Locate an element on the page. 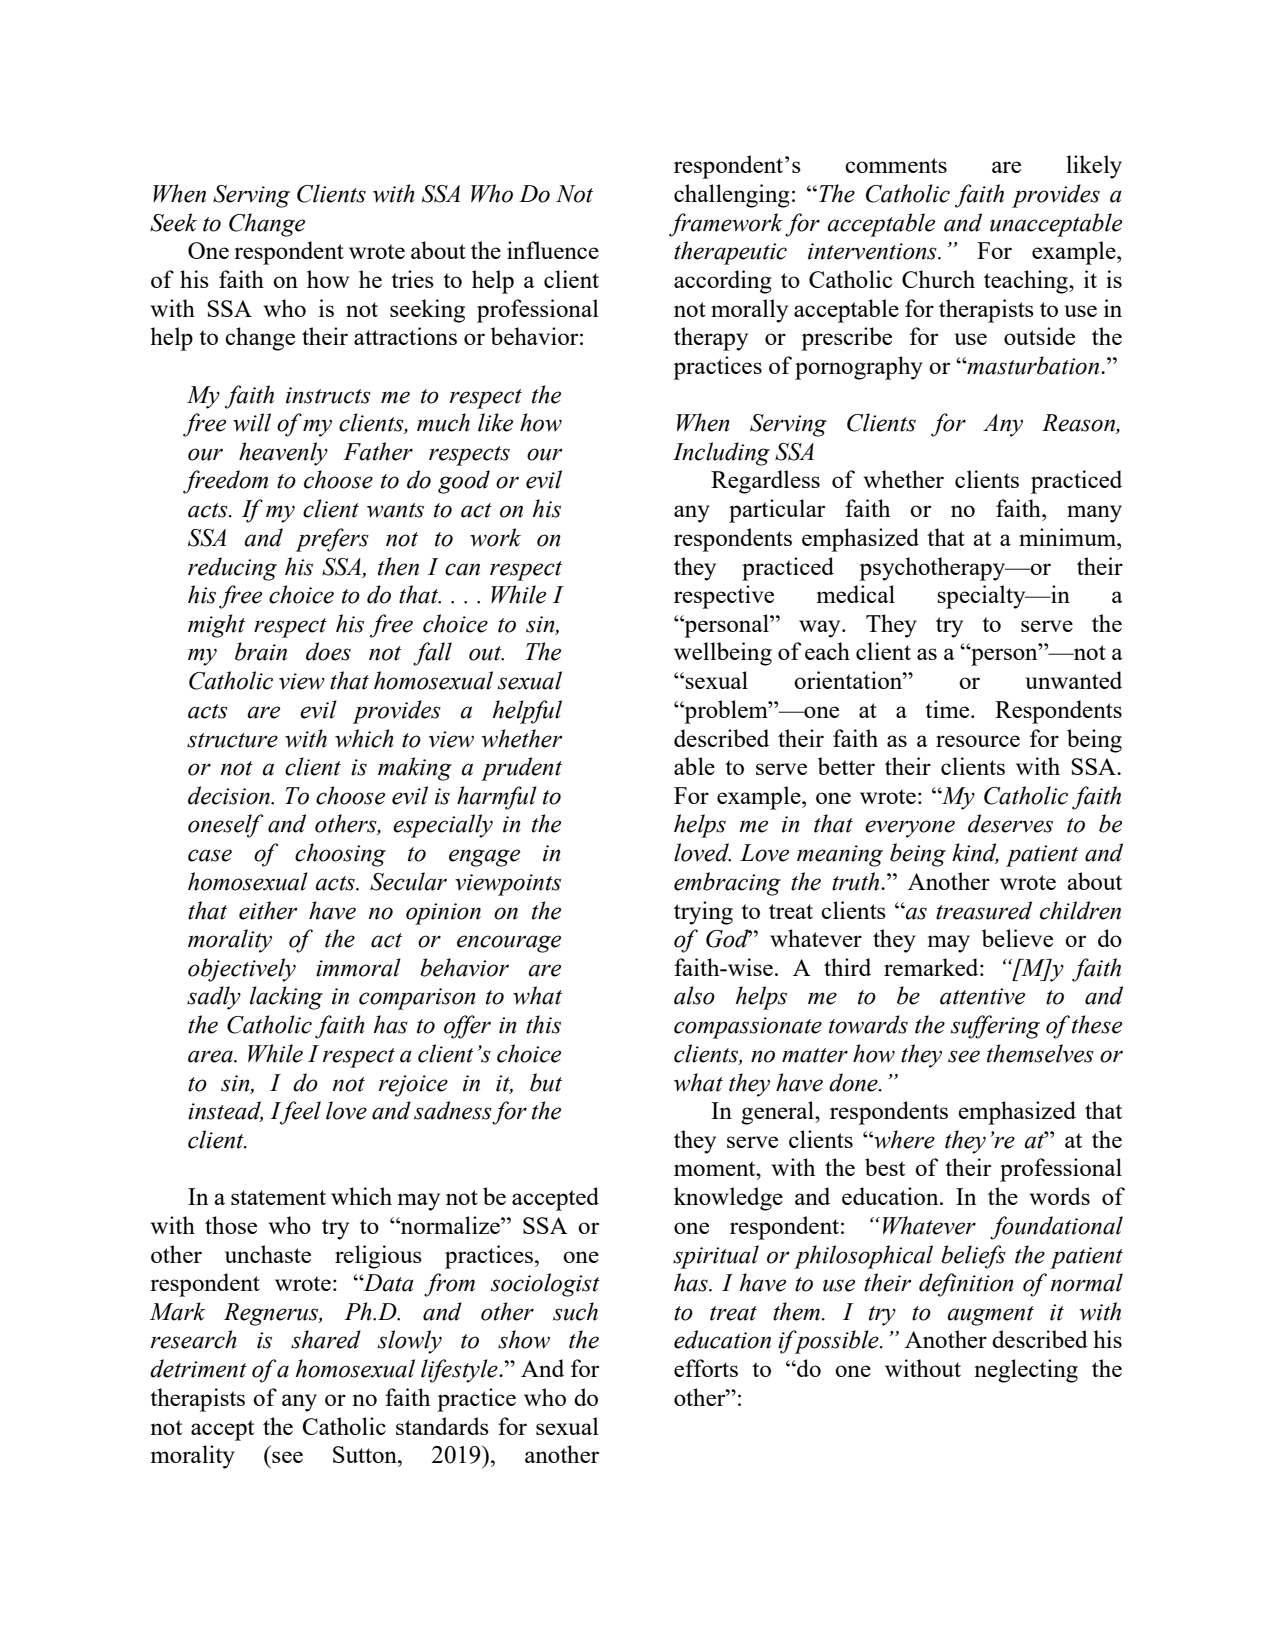 Image resolution: width=1271 pixels, height=1645 pixels. Including is located at coordinates (721, 454).
